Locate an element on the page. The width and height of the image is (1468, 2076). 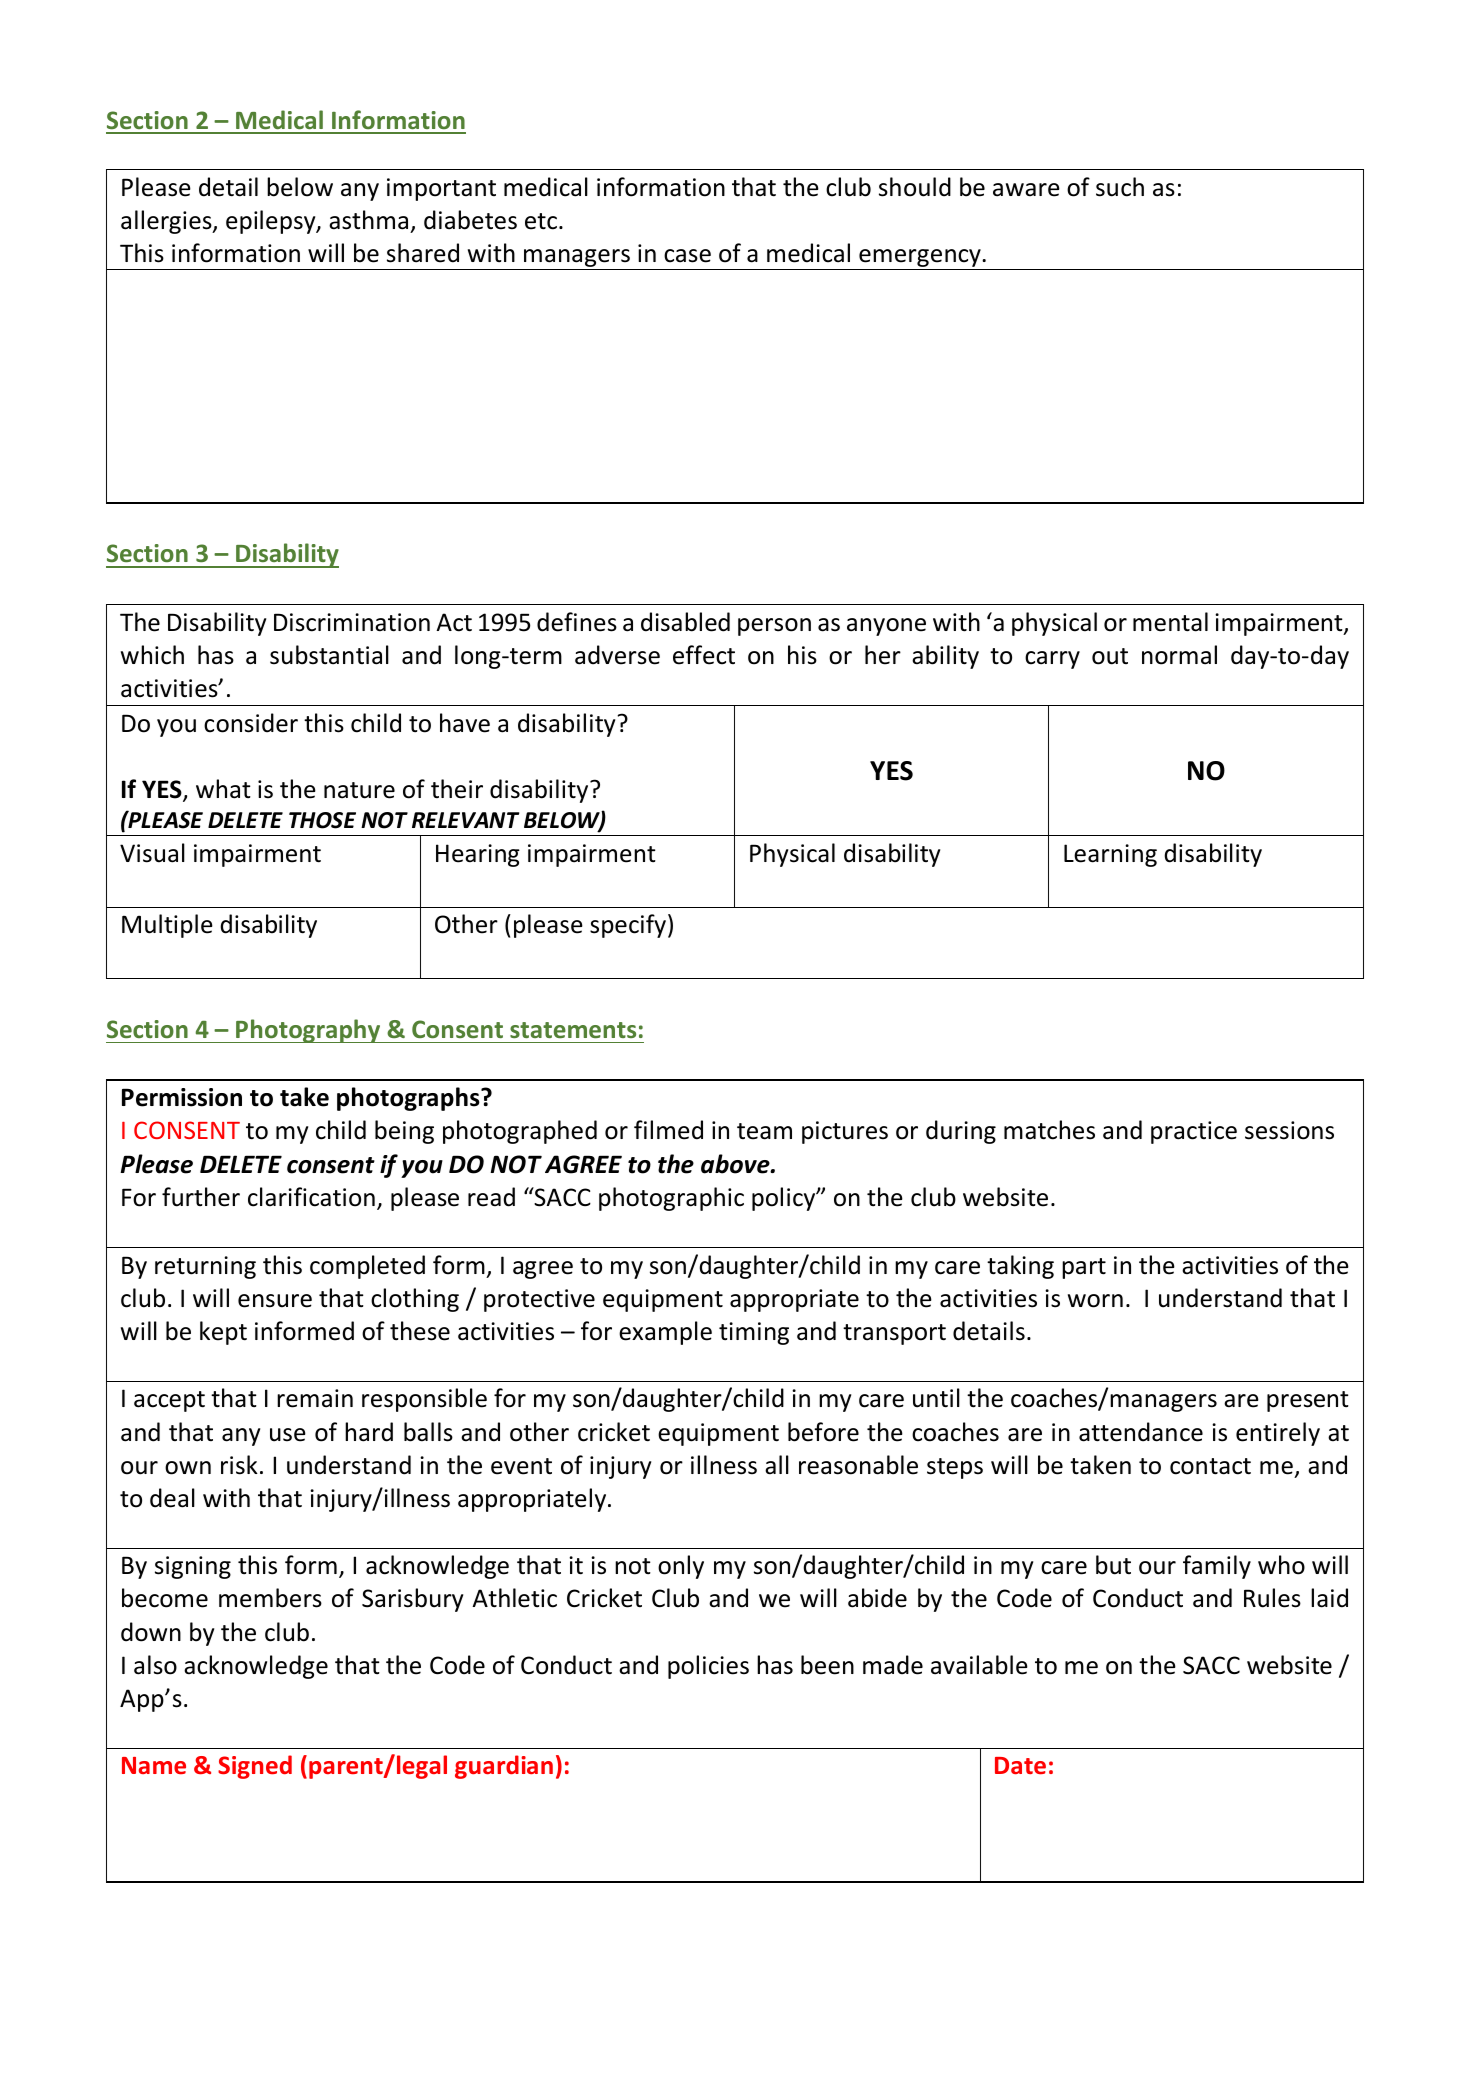
case is located at coordinates (687, 256).
